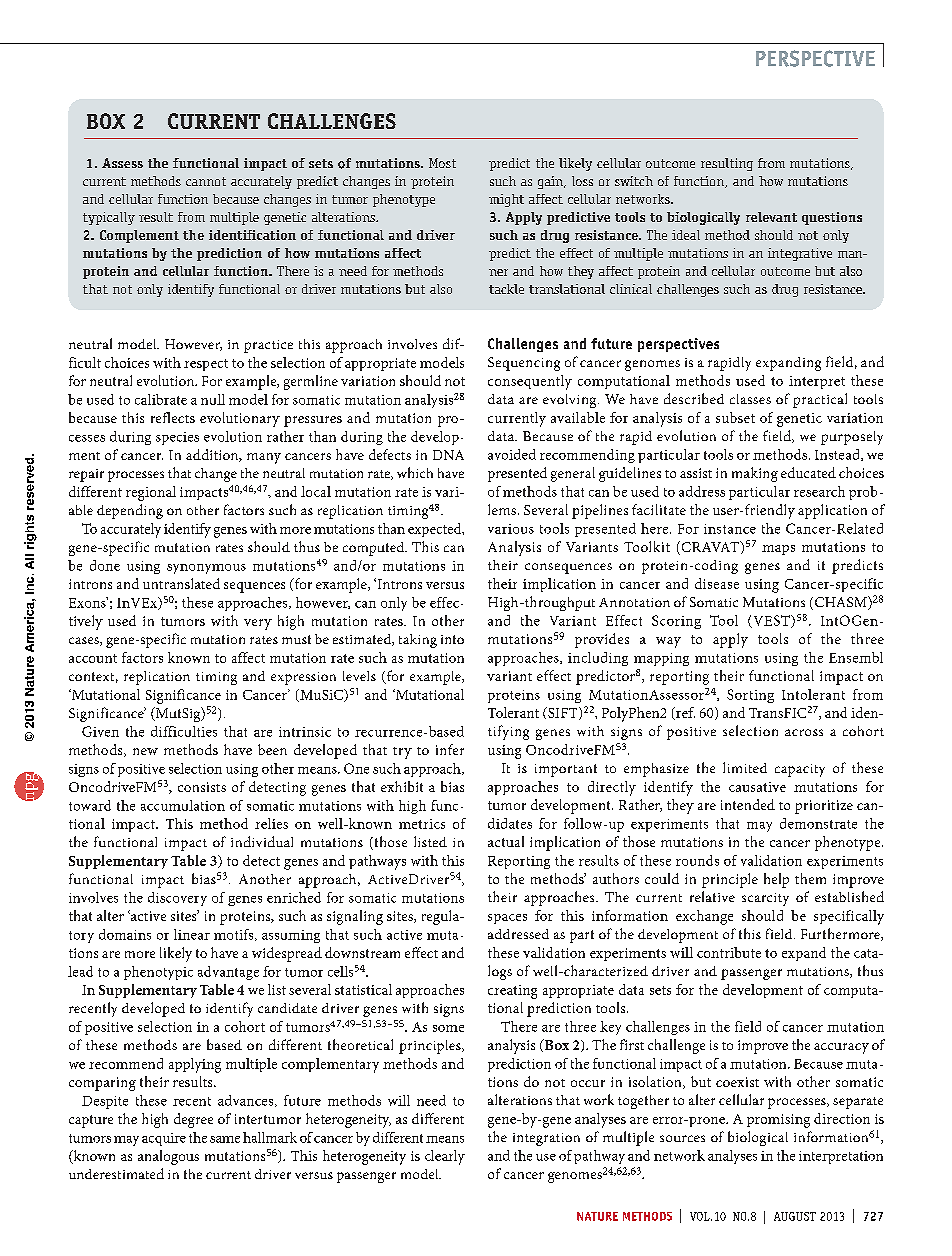 This page has width=952, height=1256. I want to click on relevant, so click(771, 217).
